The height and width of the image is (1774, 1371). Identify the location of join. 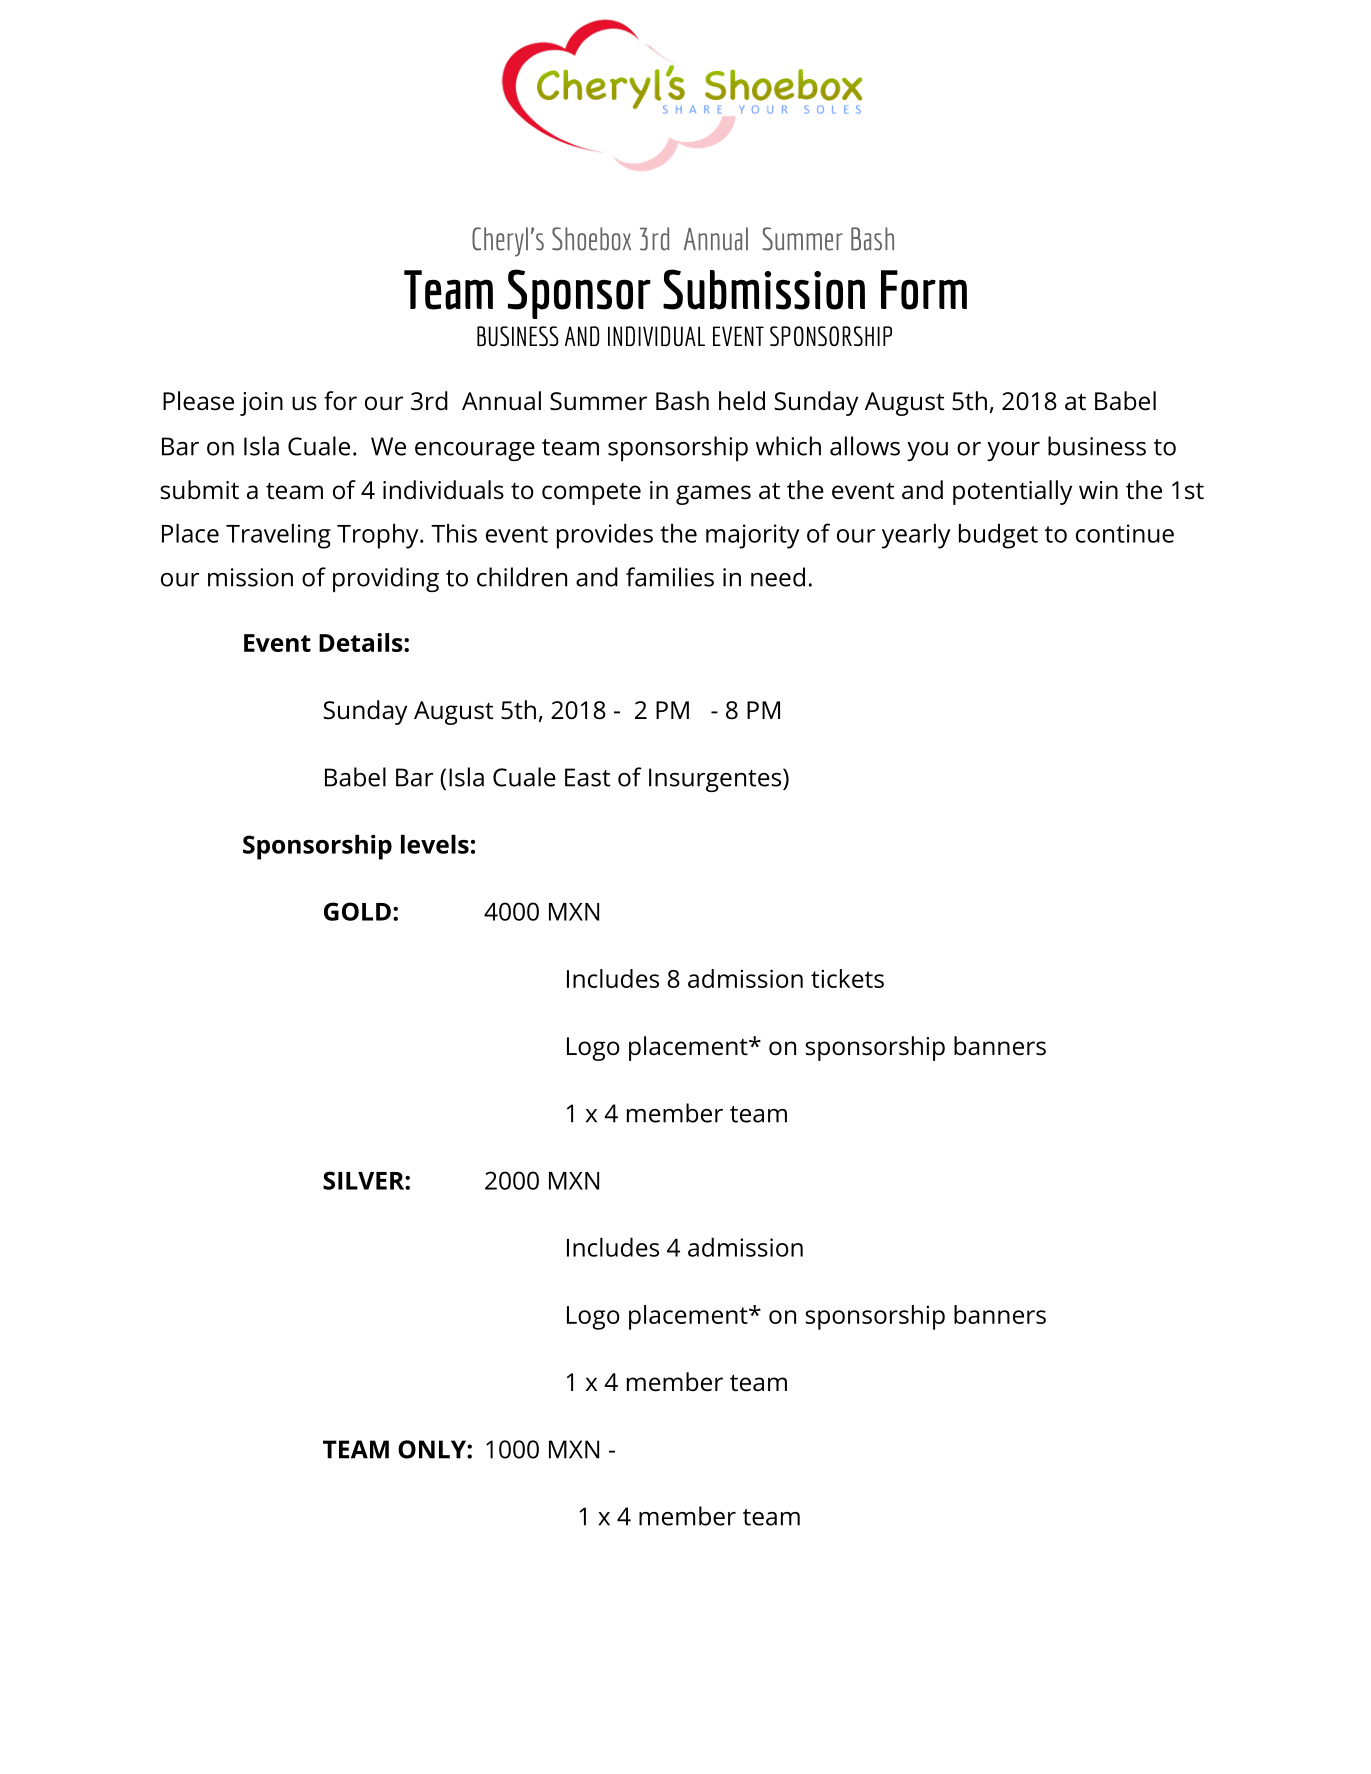
(261, 404).
